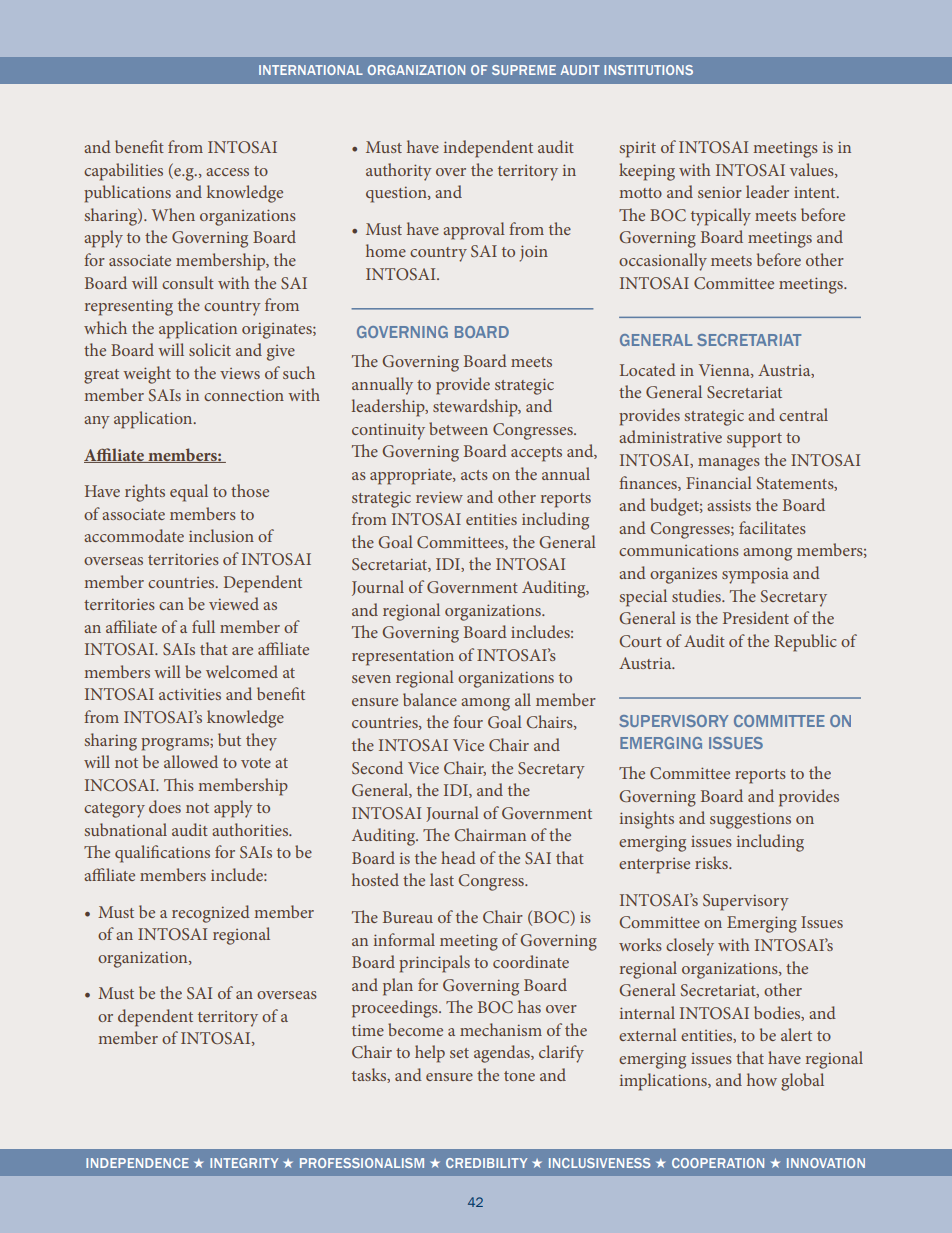 This document has width=952, height=1233. Describe the element at coordinates (179, 784) in the document. I see `This` at that location.
